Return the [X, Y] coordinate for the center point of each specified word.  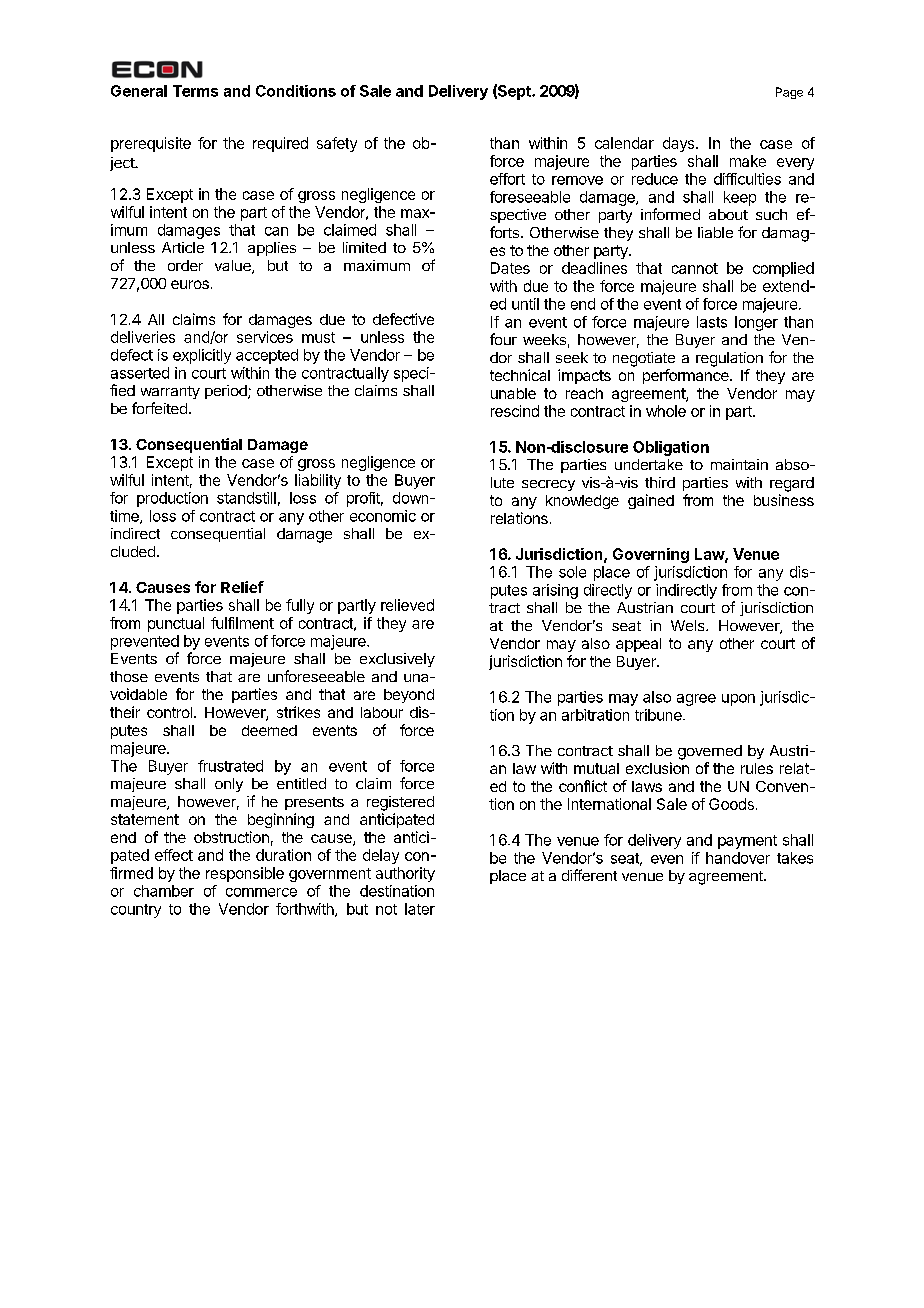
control [171, 712]
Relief [242, 587]
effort [507, 179]
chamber [164, 891]
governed [710, 752]
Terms [195, 91]
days [680, 144]
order [185, 265]
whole [666, 411]
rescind [515, 411]
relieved [407, 605]
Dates [510, 268]
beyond [409, 696]
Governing [651, 555]
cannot [695, 268]
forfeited [159, 408]
